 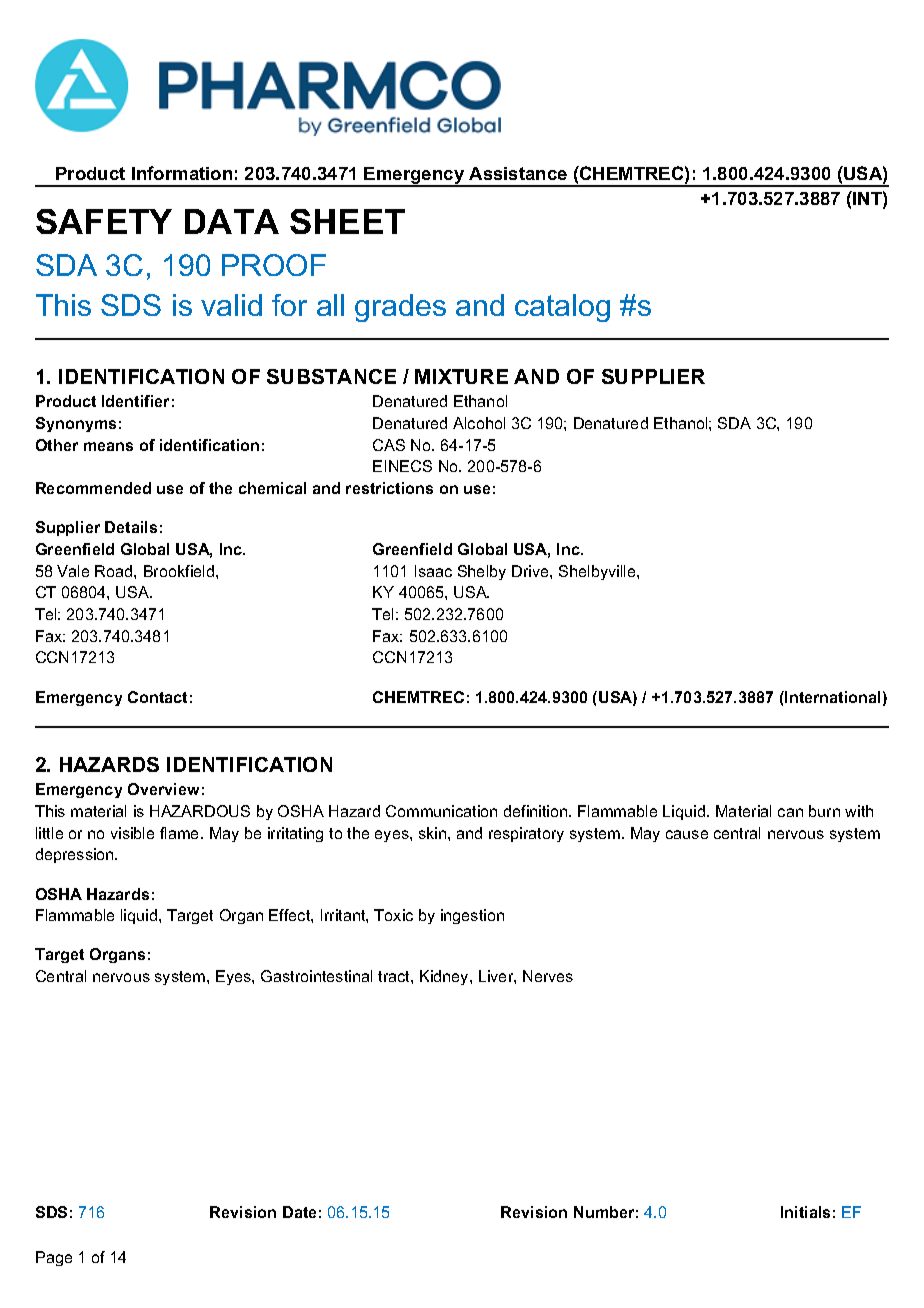 I want to click on visible, so click(x=132, y=833).
